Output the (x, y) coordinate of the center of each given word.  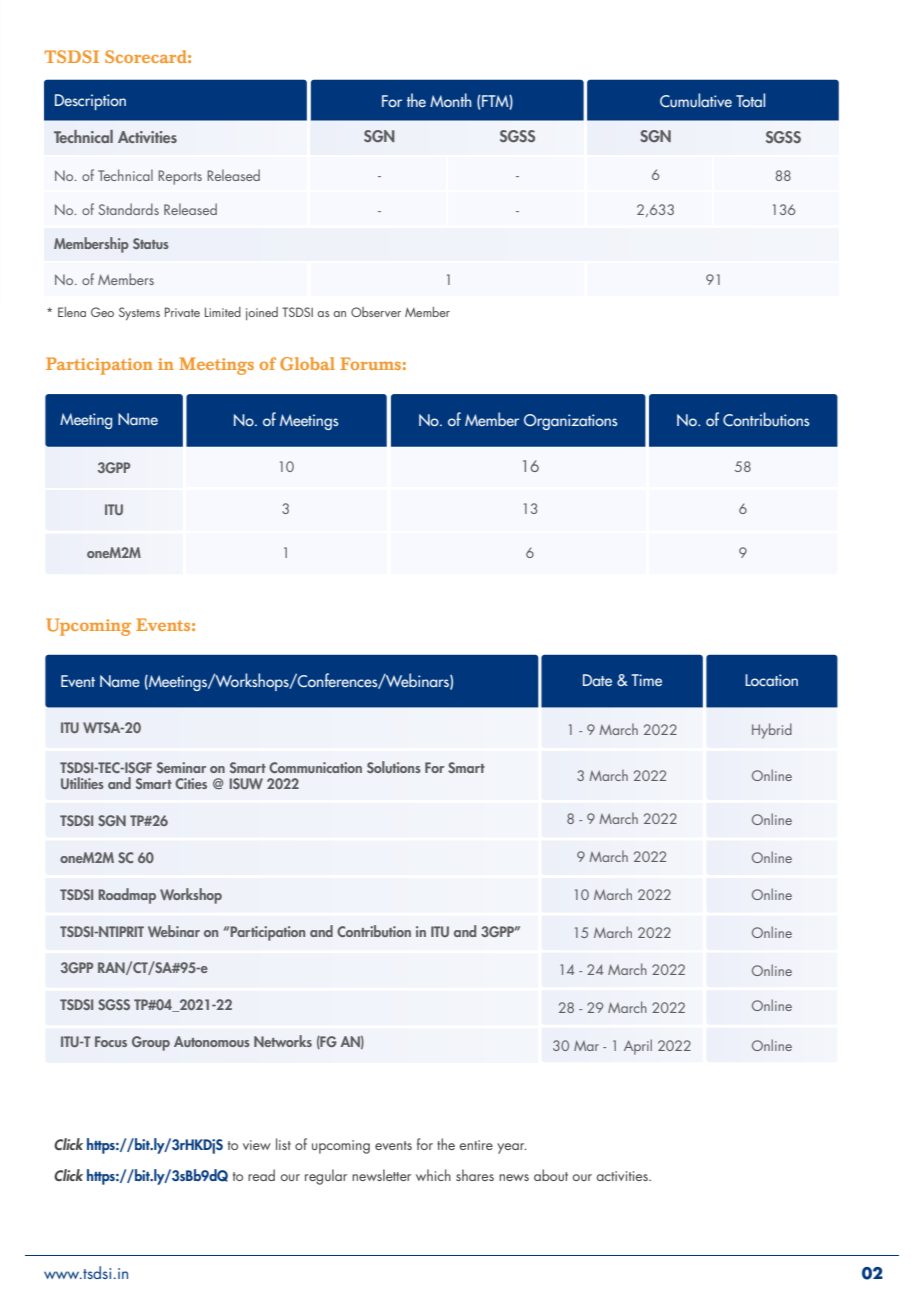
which (433, 1175)
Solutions (394, 767)
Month (451, 100)
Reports (180, 177)
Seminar (181, 767)
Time (646, 680)
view (257, 1145)
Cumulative (696, 100)
